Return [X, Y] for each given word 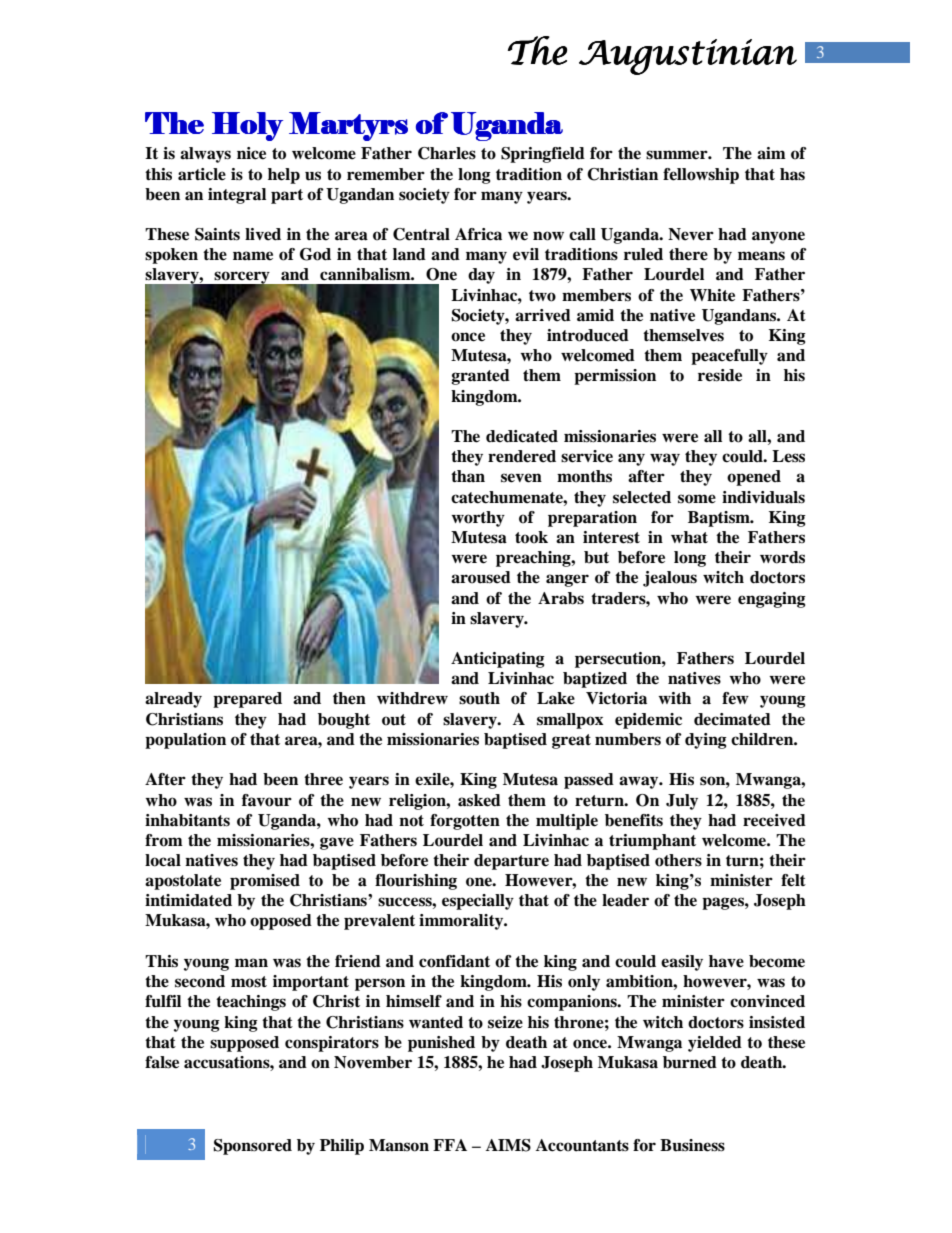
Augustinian [688, 57]
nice [251, 153]
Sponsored [253, 1147]
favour [267, 800]
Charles [447, 153]
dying [706, 741]
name [253, 256]
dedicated [522, 436]
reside [720, 375]
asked [479, 800]
